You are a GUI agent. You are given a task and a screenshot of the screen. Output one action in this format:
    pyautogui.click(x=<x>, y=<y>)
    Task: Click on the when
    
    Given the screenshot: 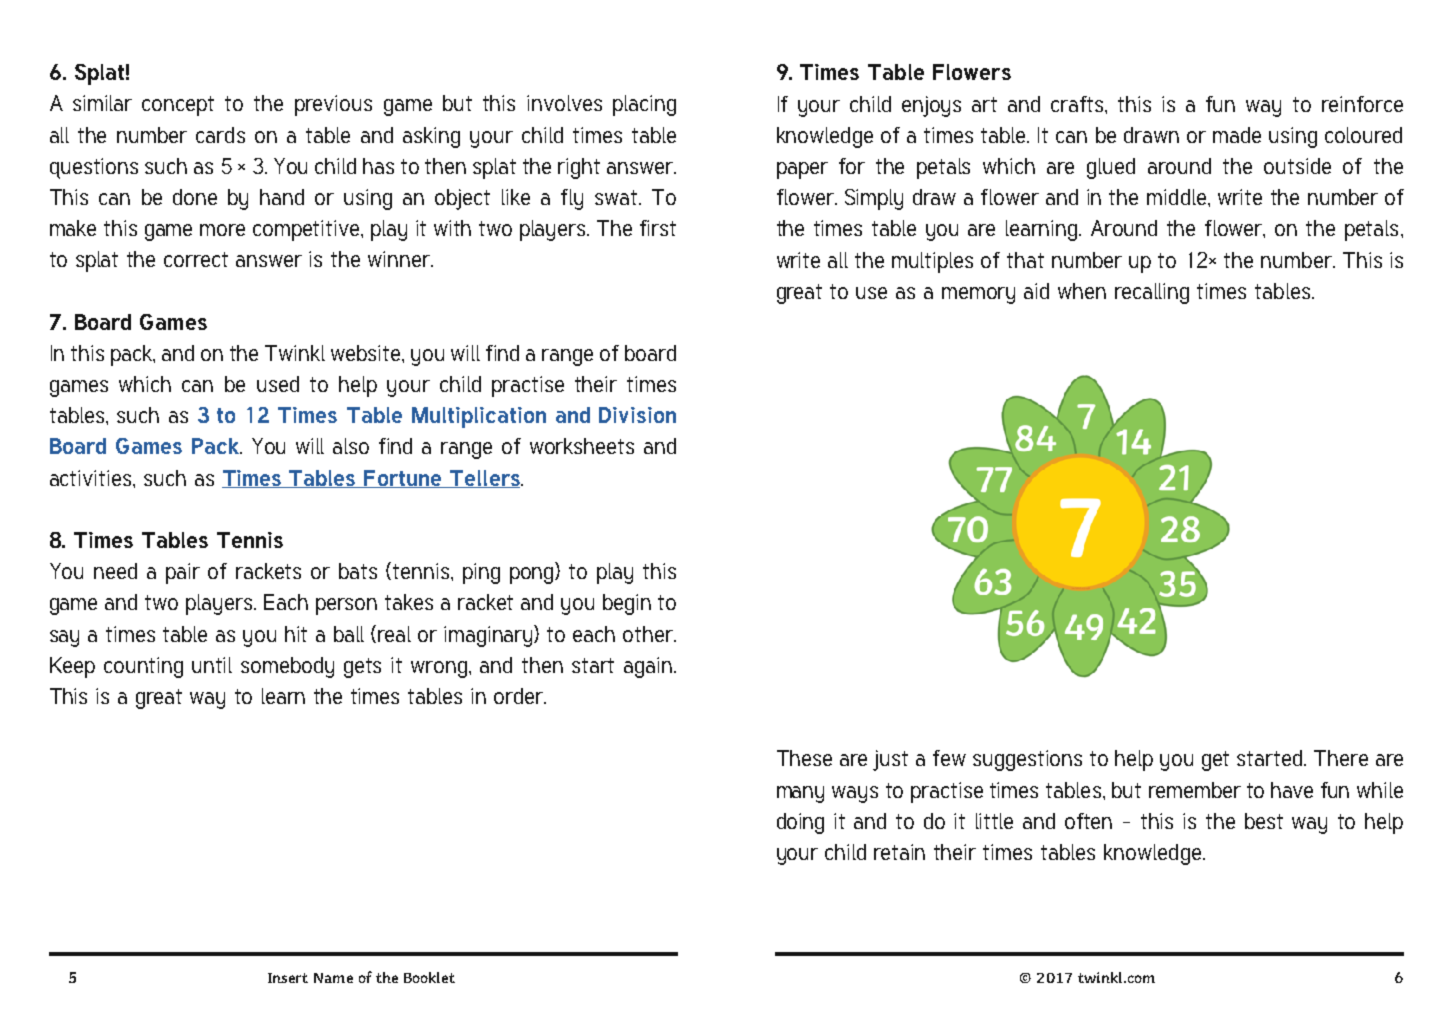 What is the action you would take?
    pyautogui.click(x=1082, y=291)
